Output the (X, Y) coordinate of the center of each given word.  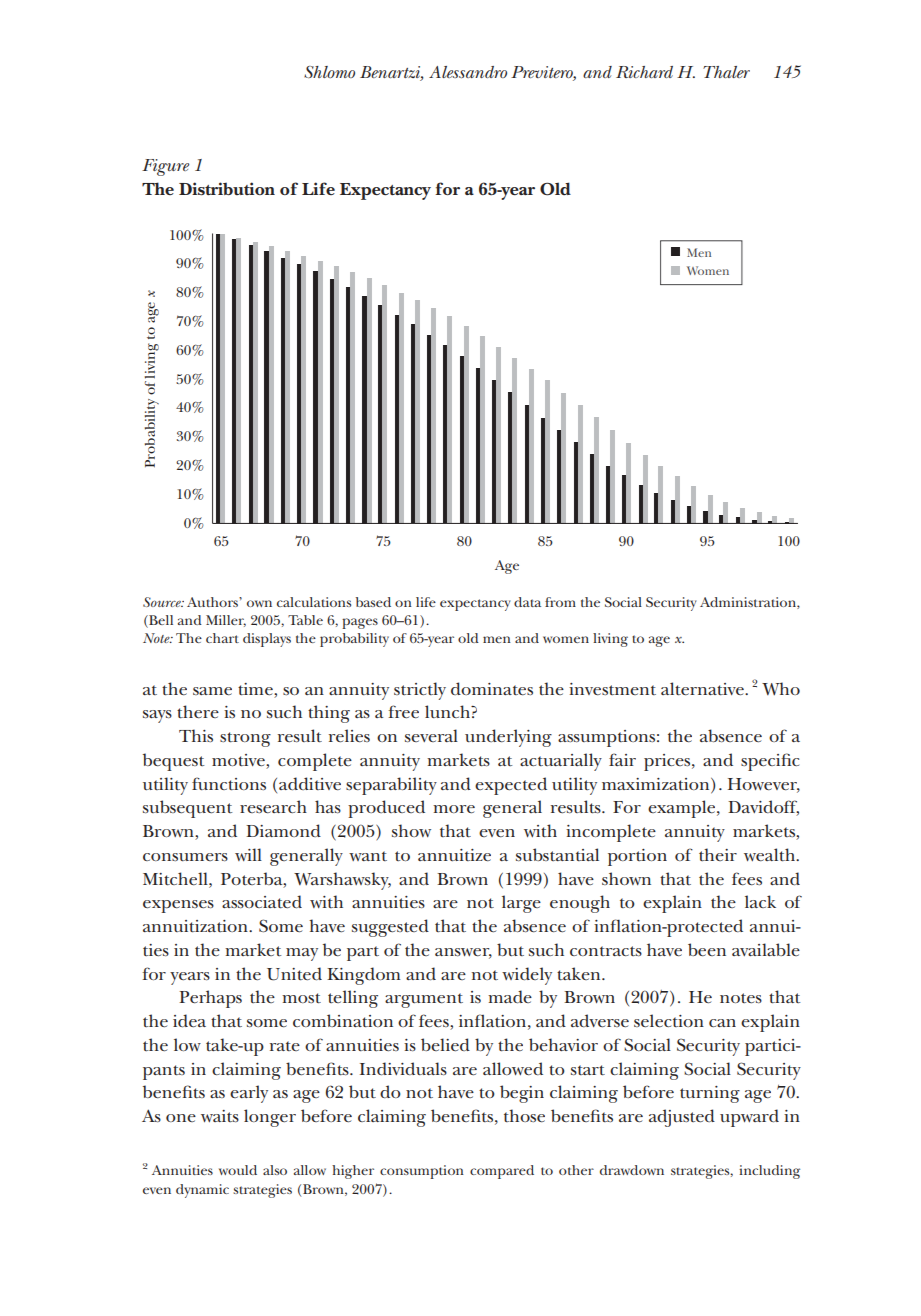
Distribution (227, 189)
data (527, 602)
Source (163, 602)
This (196, 735)
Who (781, 689)
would (238, 1170)
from (560, 602)
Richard (644, 72)
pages (360, 623)
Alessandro (468, 72)
